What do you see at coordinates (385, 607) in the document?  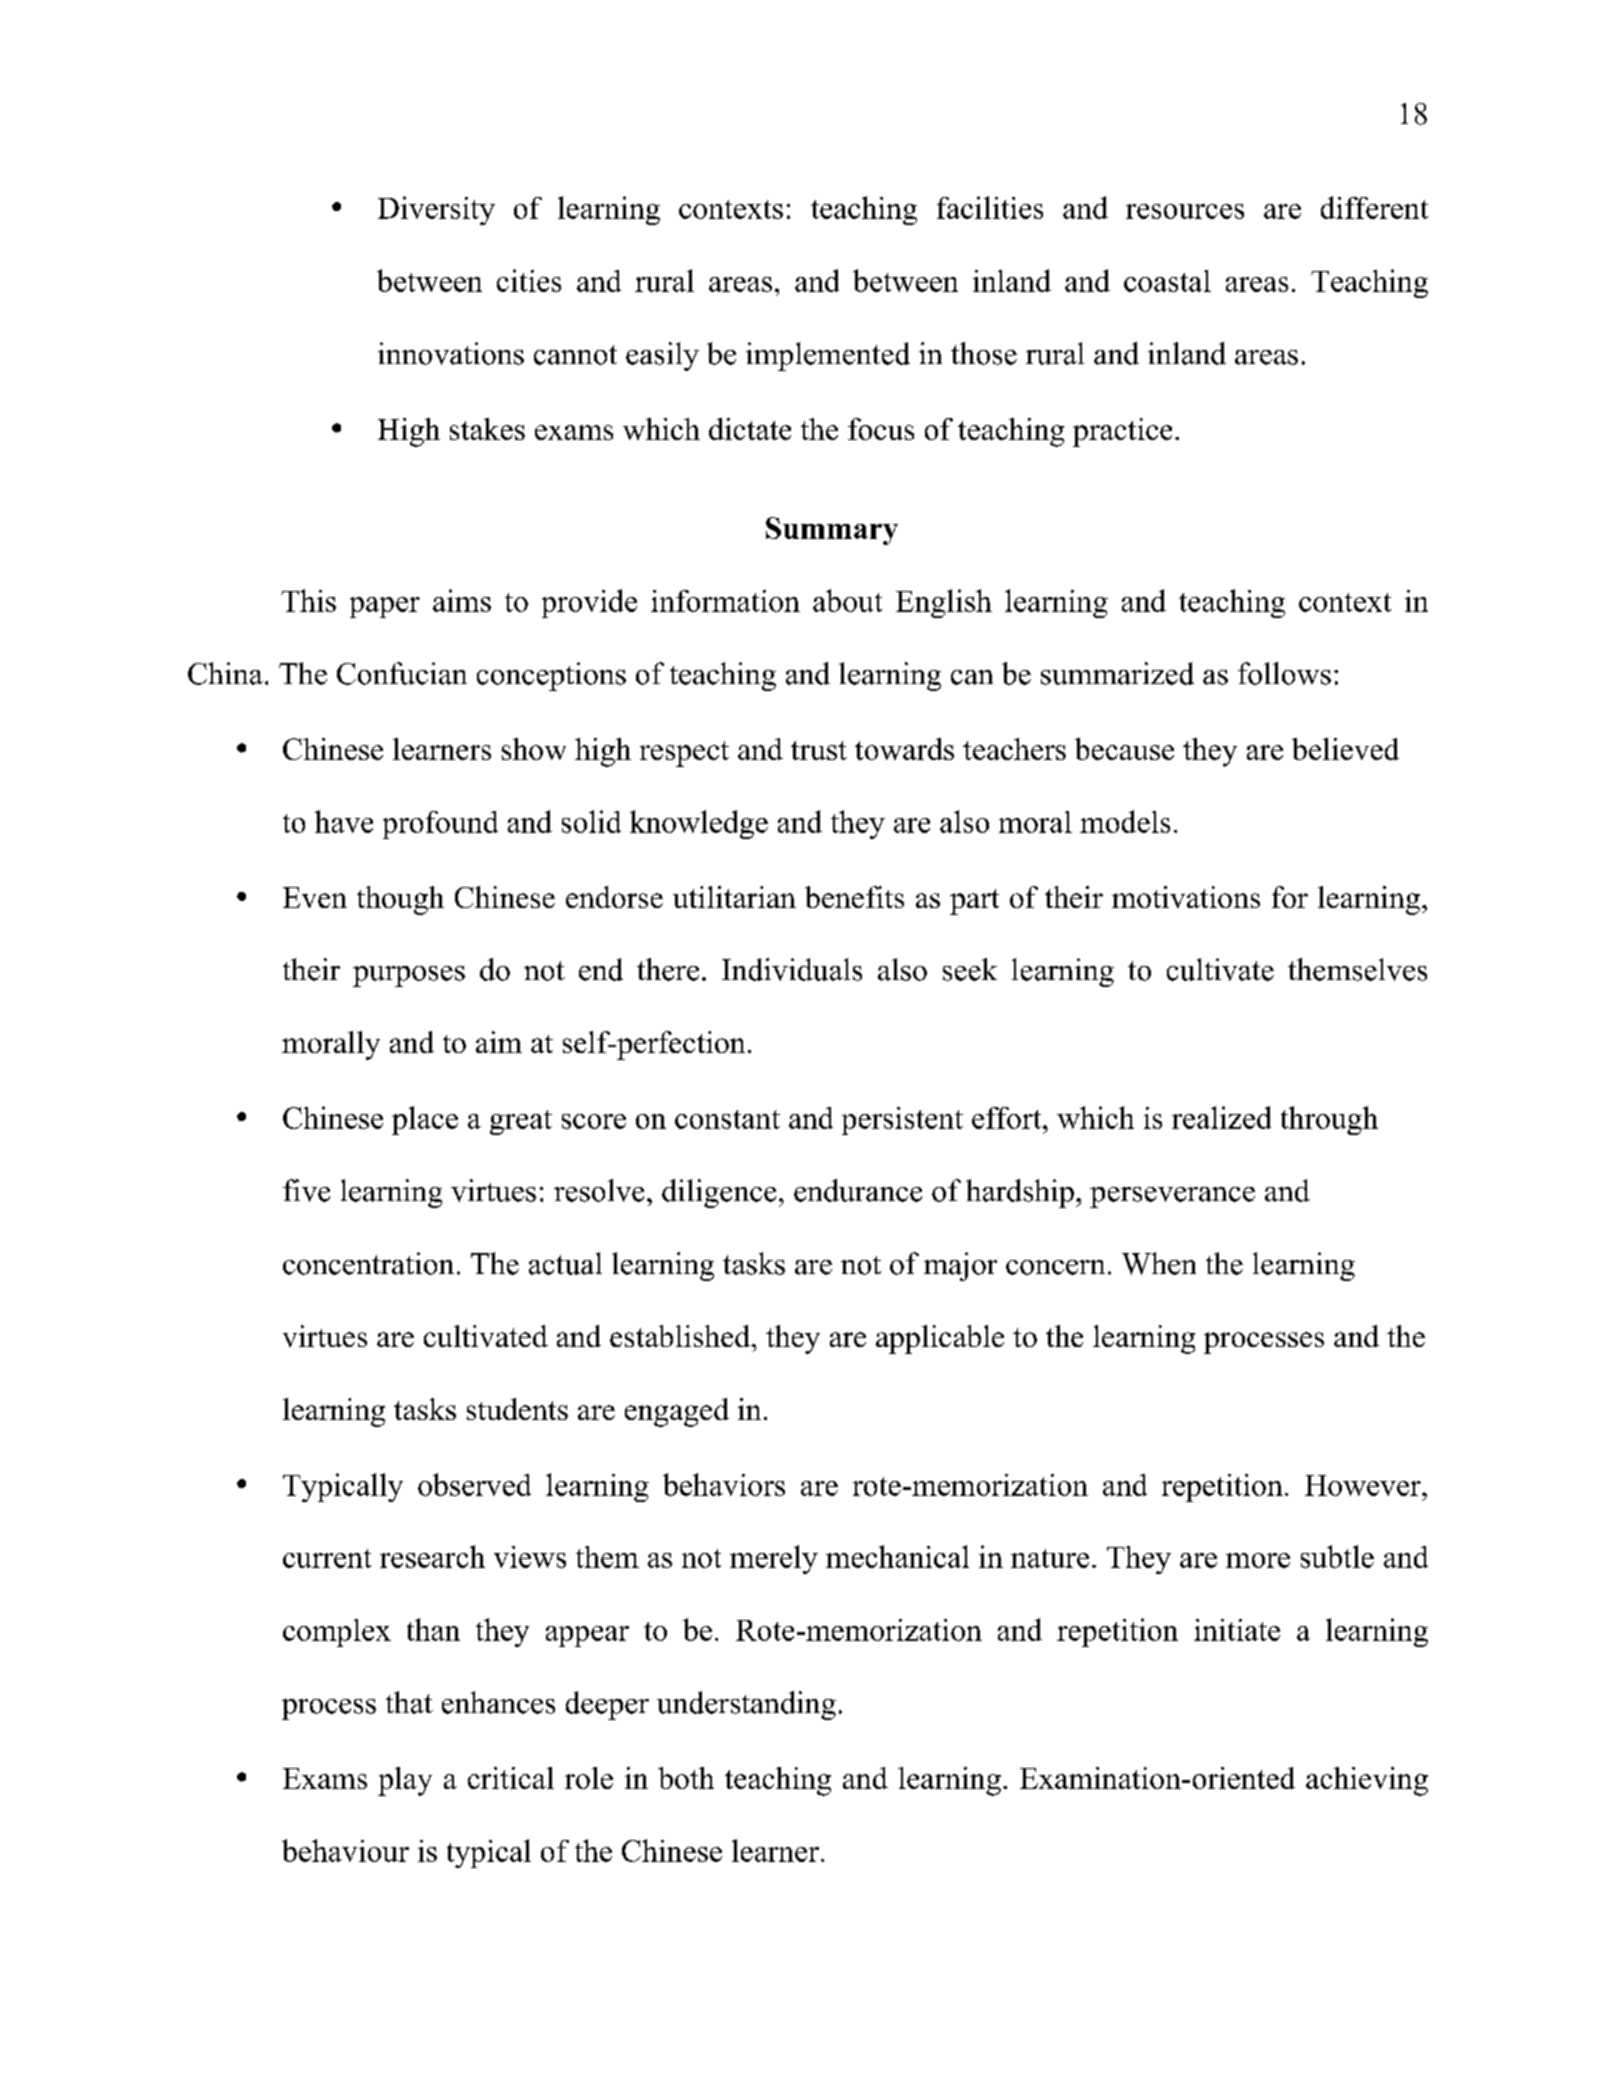 I see `paper` at bounding box center [385, 607].
